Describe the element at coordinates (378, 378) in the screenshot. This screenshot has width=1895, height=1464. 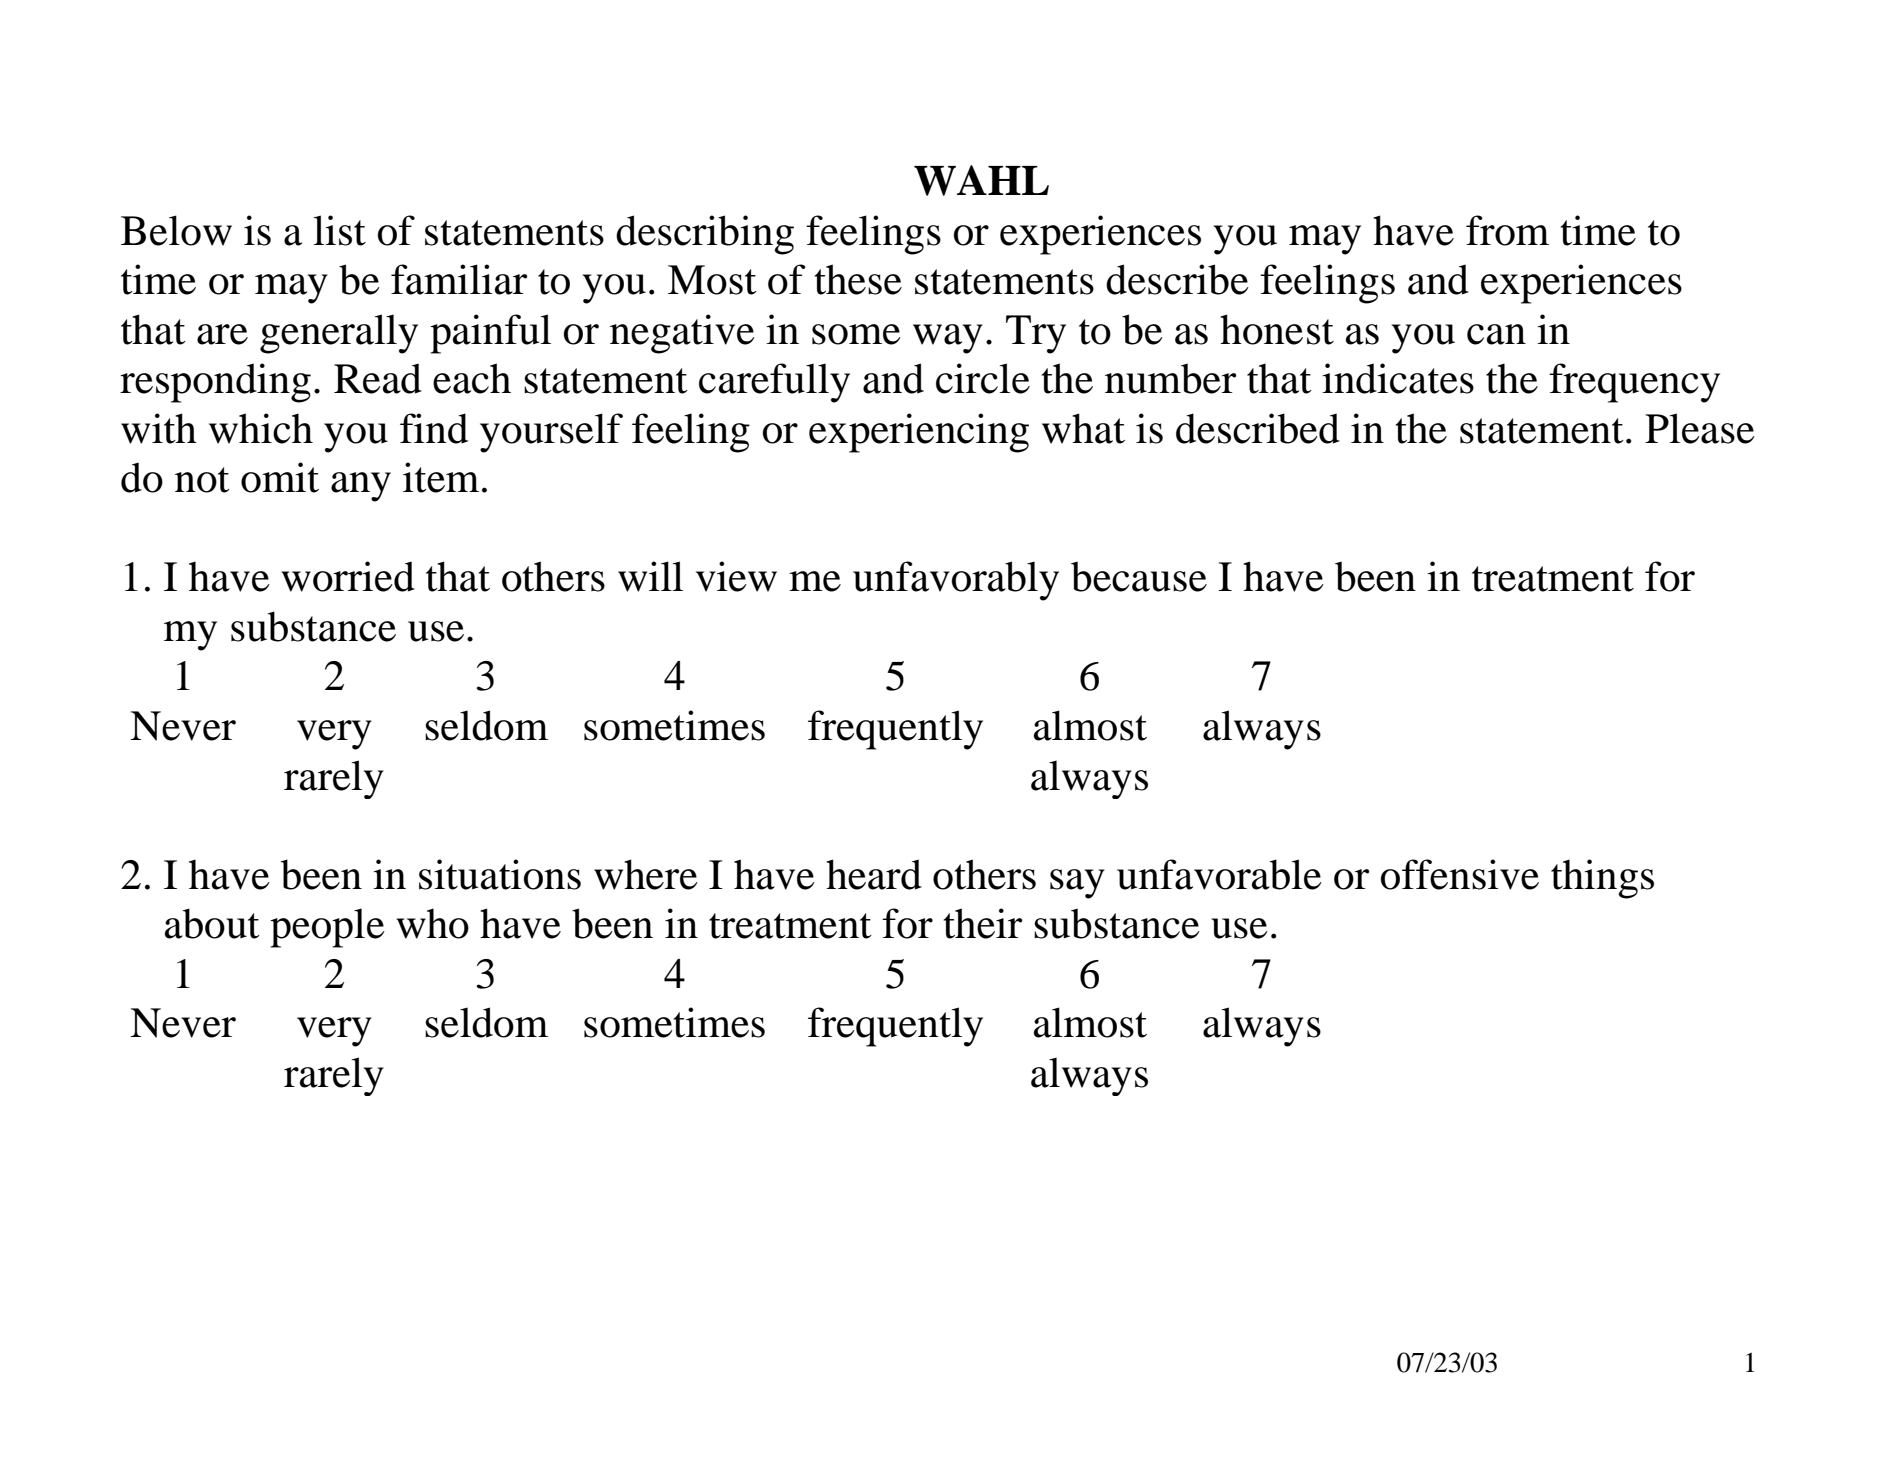
I see `Read` at that location.
